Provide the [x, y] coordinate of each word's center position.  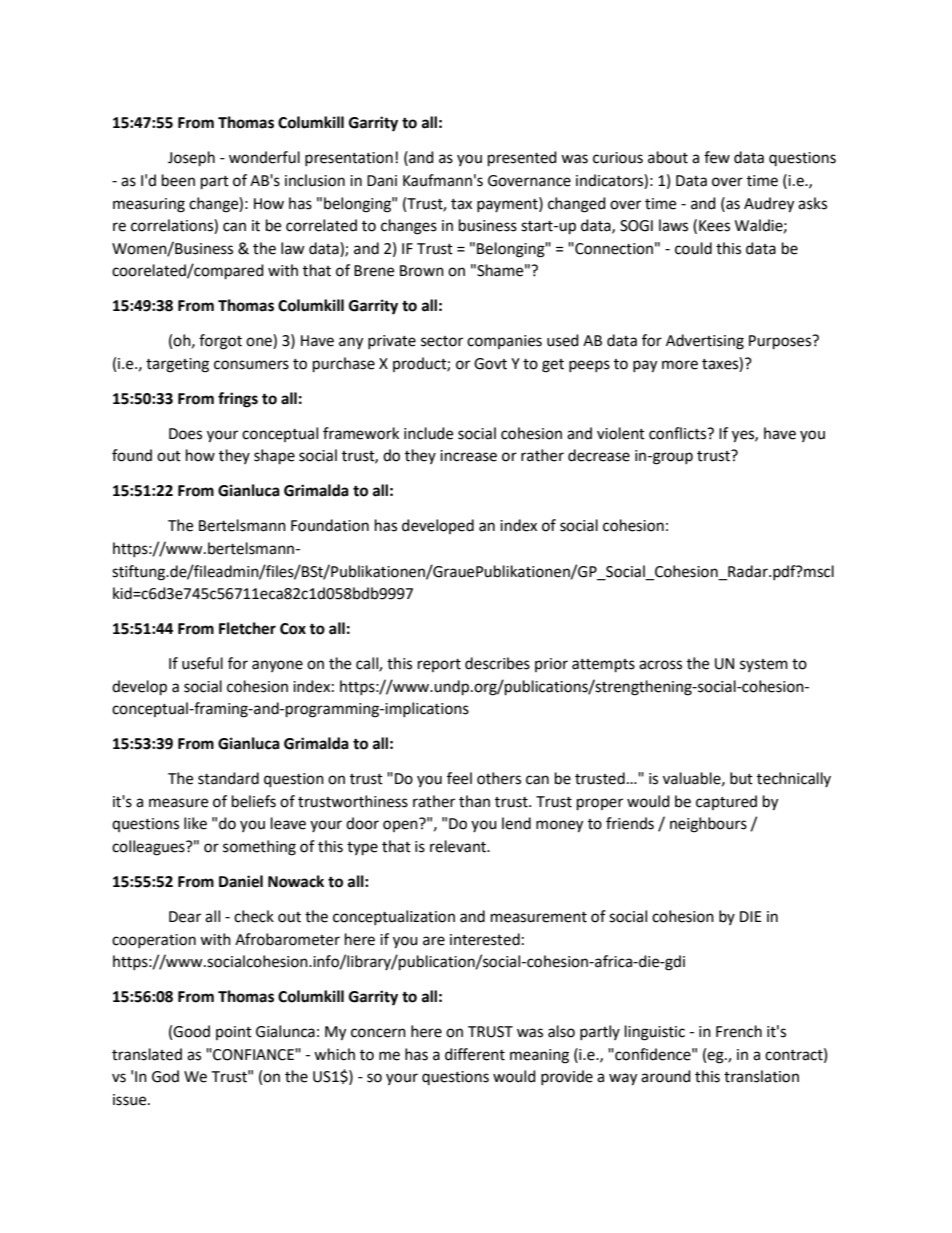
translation [761, 1076]
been [178, 180]
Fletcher [247, 628]
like [195, 823]
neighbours [708, 825]
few [717, 157]
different [475, 1054]
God [165, 1076]
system [764, 665]
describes [497, 663]
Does [185, 434]
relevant [459, 846]
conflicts [679, 433]
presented [522, 159]
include [428, 433]
